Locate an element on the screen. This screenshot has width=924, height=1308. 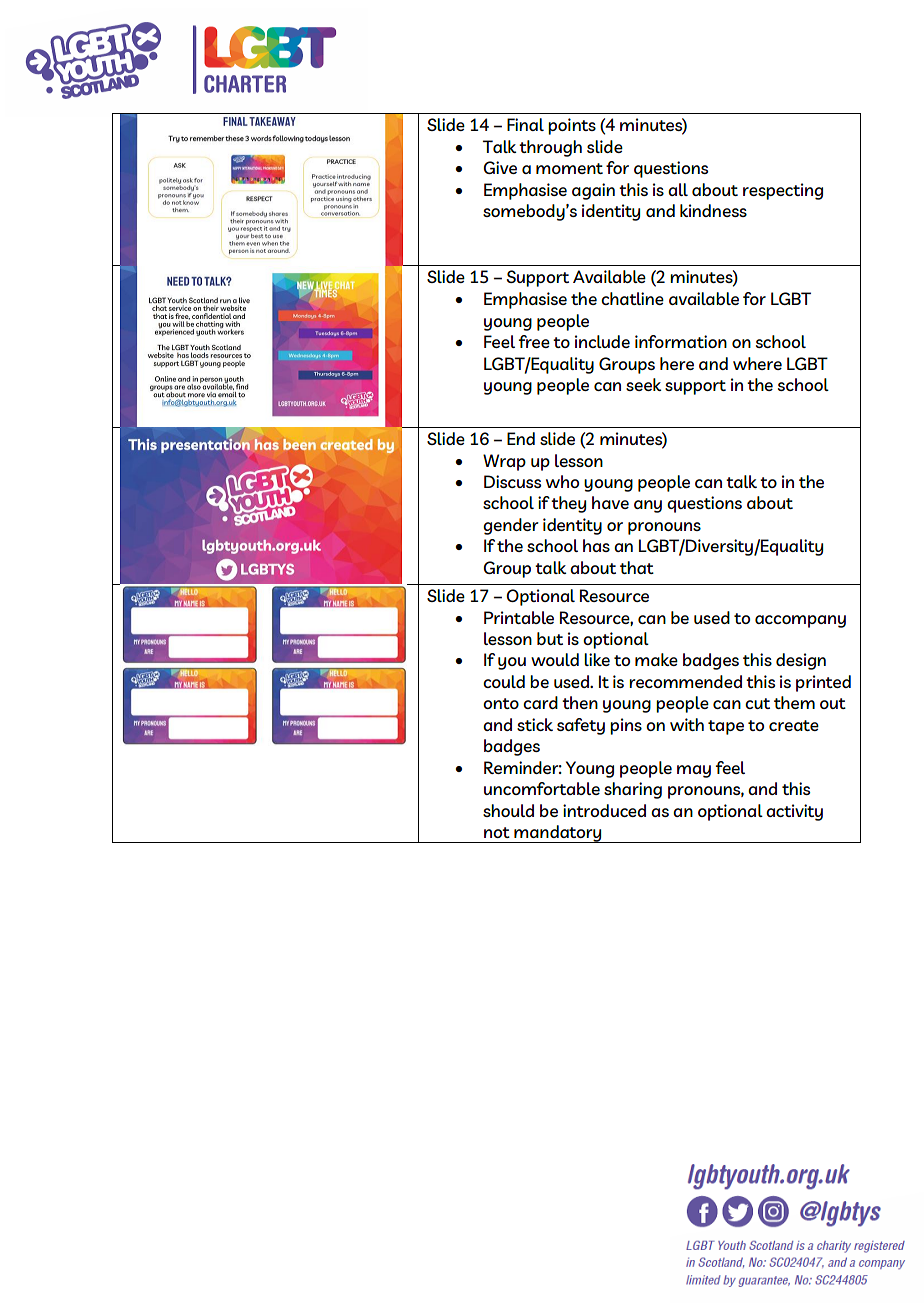
through is located at coordinates (550, 148).
